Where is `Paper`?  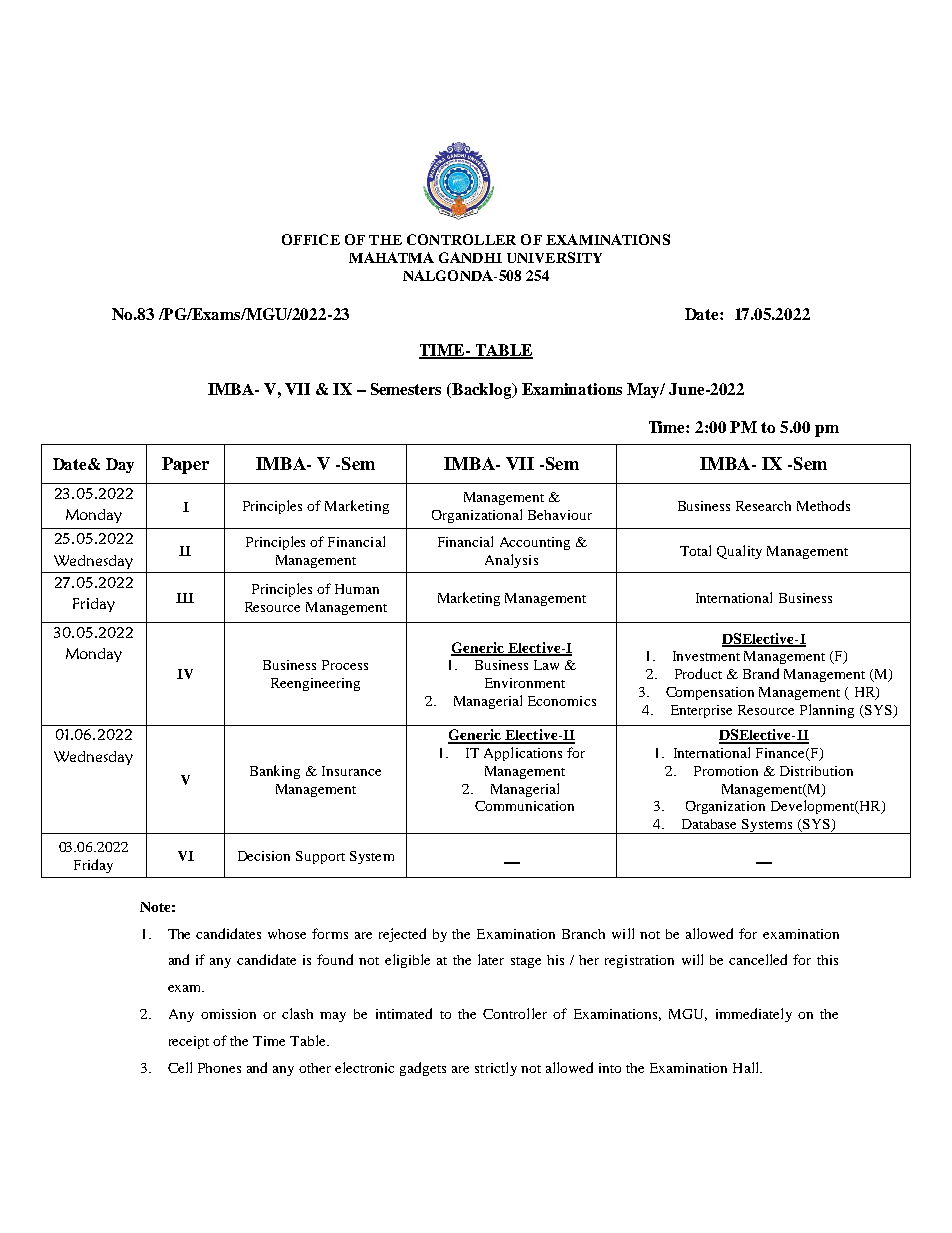
Paper is located at coordinates (185, 465).
